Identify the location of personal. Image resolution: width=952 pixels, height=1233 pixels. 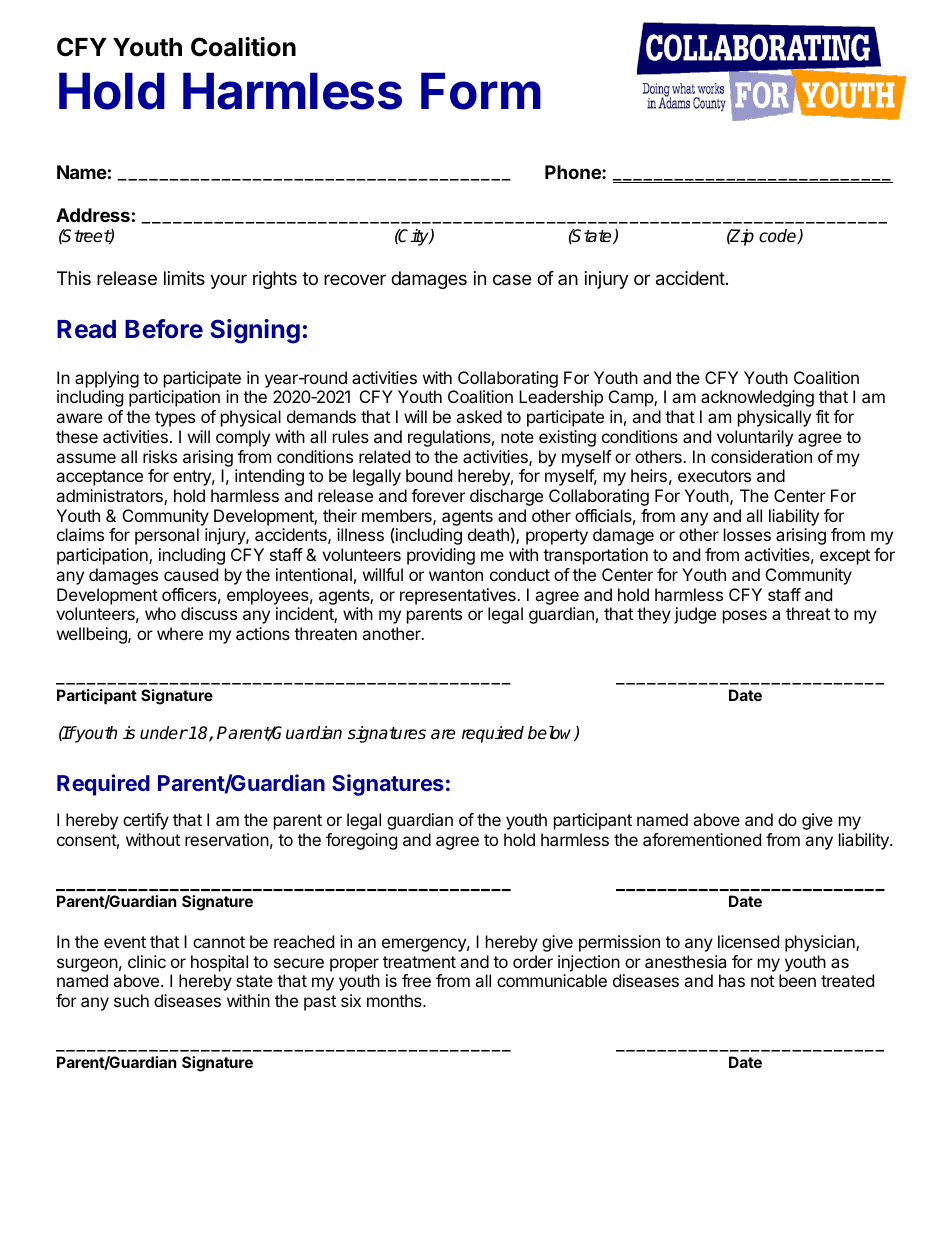
(167, 536).
